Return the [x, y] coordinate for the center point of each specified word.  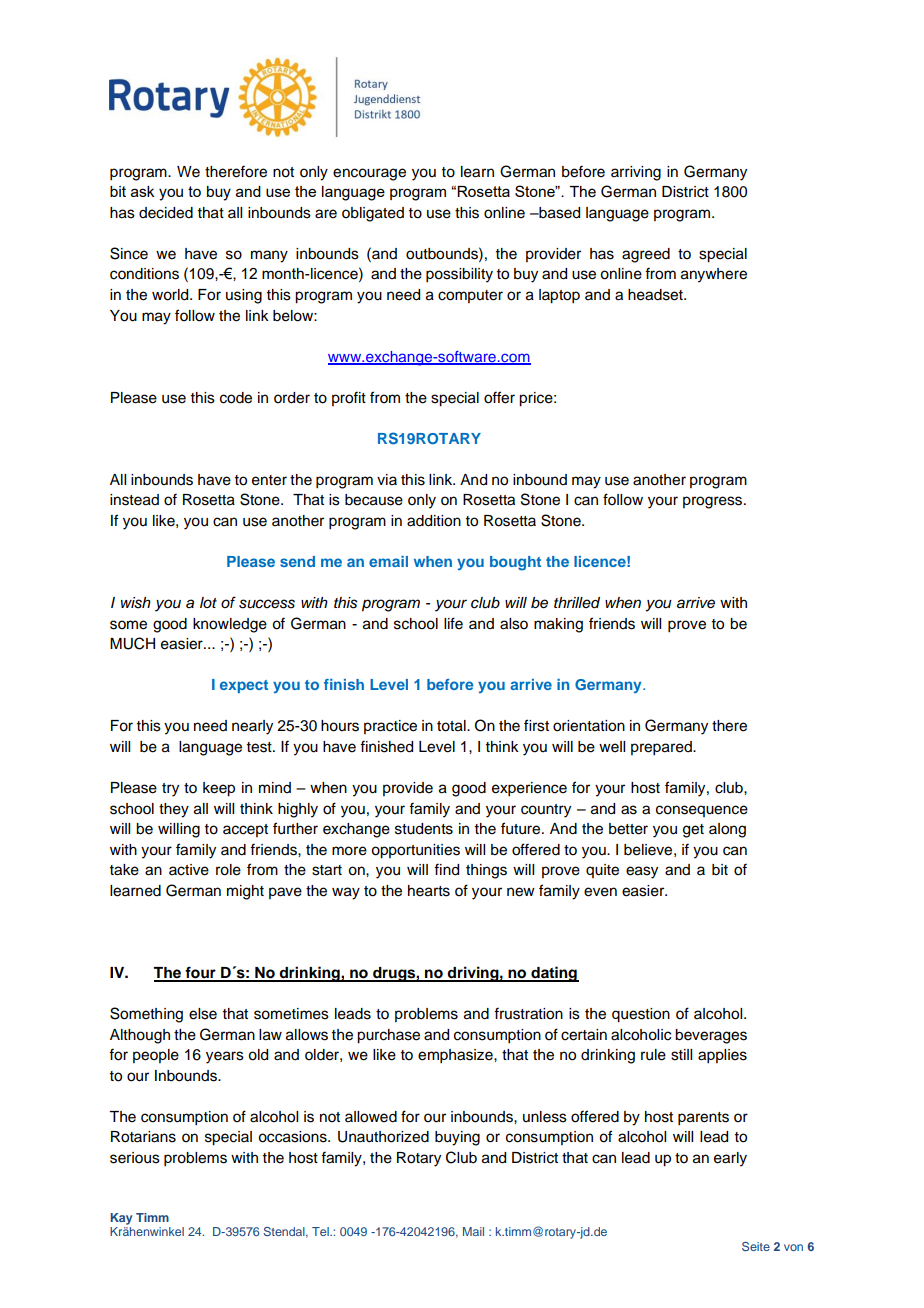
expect [244, 686]
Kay [121, 1219]
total [452, 726]
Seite [756, 1246]
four [200, 973]
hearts [429, 891]
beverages [711, 1036]
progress [714, 502]
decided [166, 213]
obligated [373, 214]
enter [269, 480]
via [387, 479]
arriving [636, 173]
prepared [662, 748]
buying [457, 1138]
